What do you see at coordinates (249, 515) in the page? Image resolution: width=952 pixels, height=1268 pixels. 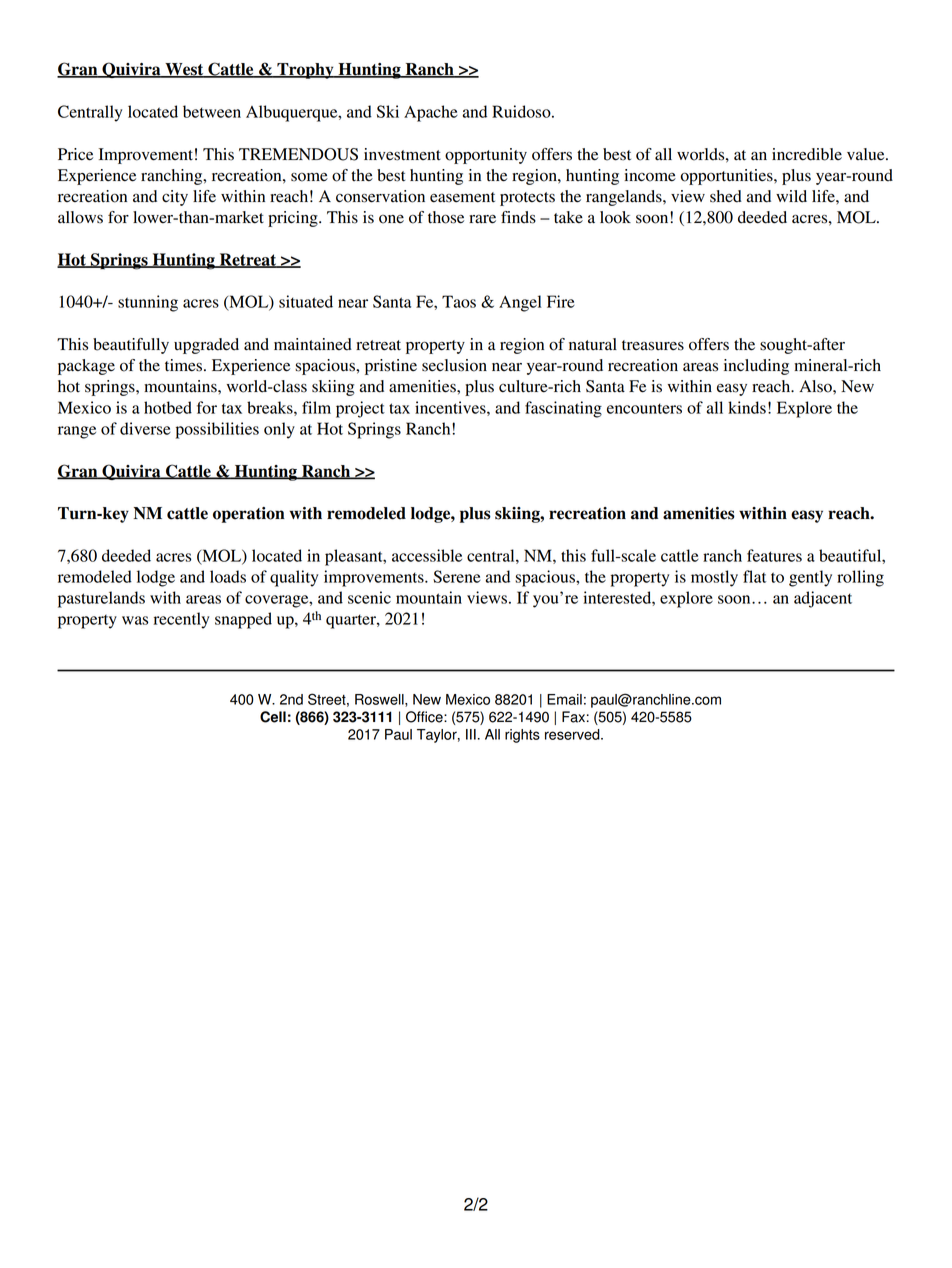 I see `operation` at bounding box center [249, 515].
